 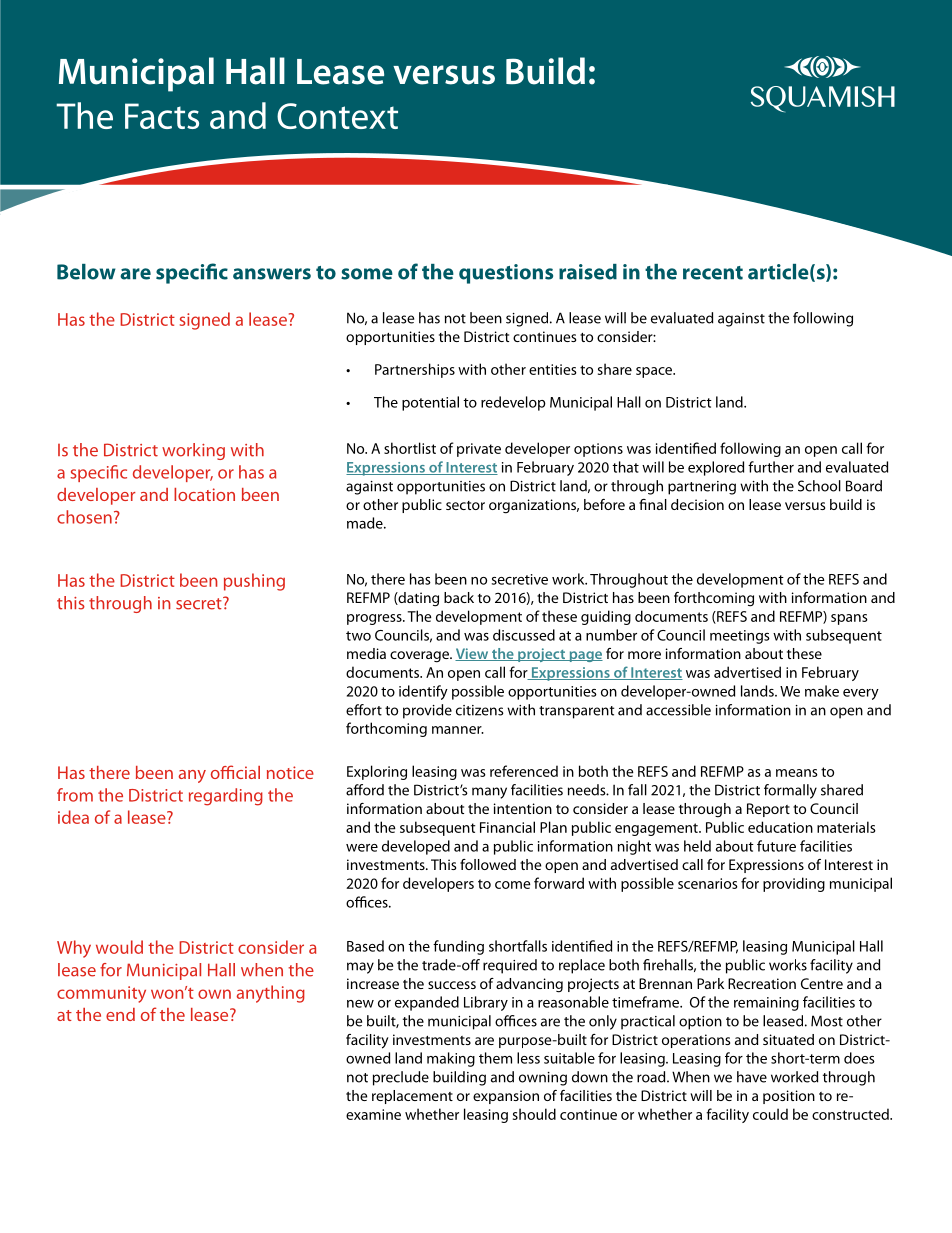 What do you see at coordinates (479, 450) in the image?
I see `private` at bounding box center [479, 450].
